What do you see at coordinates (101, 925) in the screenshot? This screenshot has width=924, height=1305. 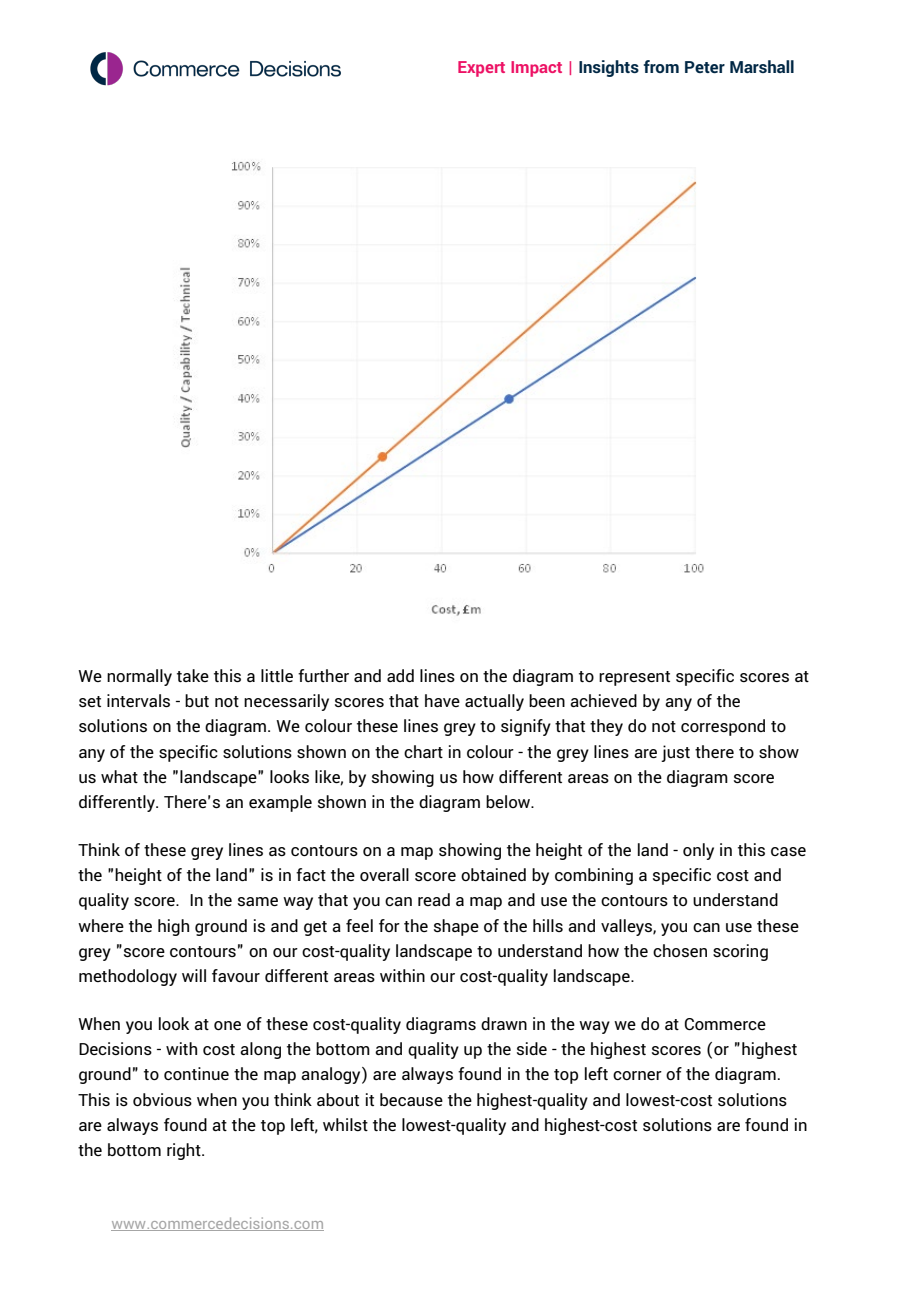 I see `where` at bounding box center [101, 925].
